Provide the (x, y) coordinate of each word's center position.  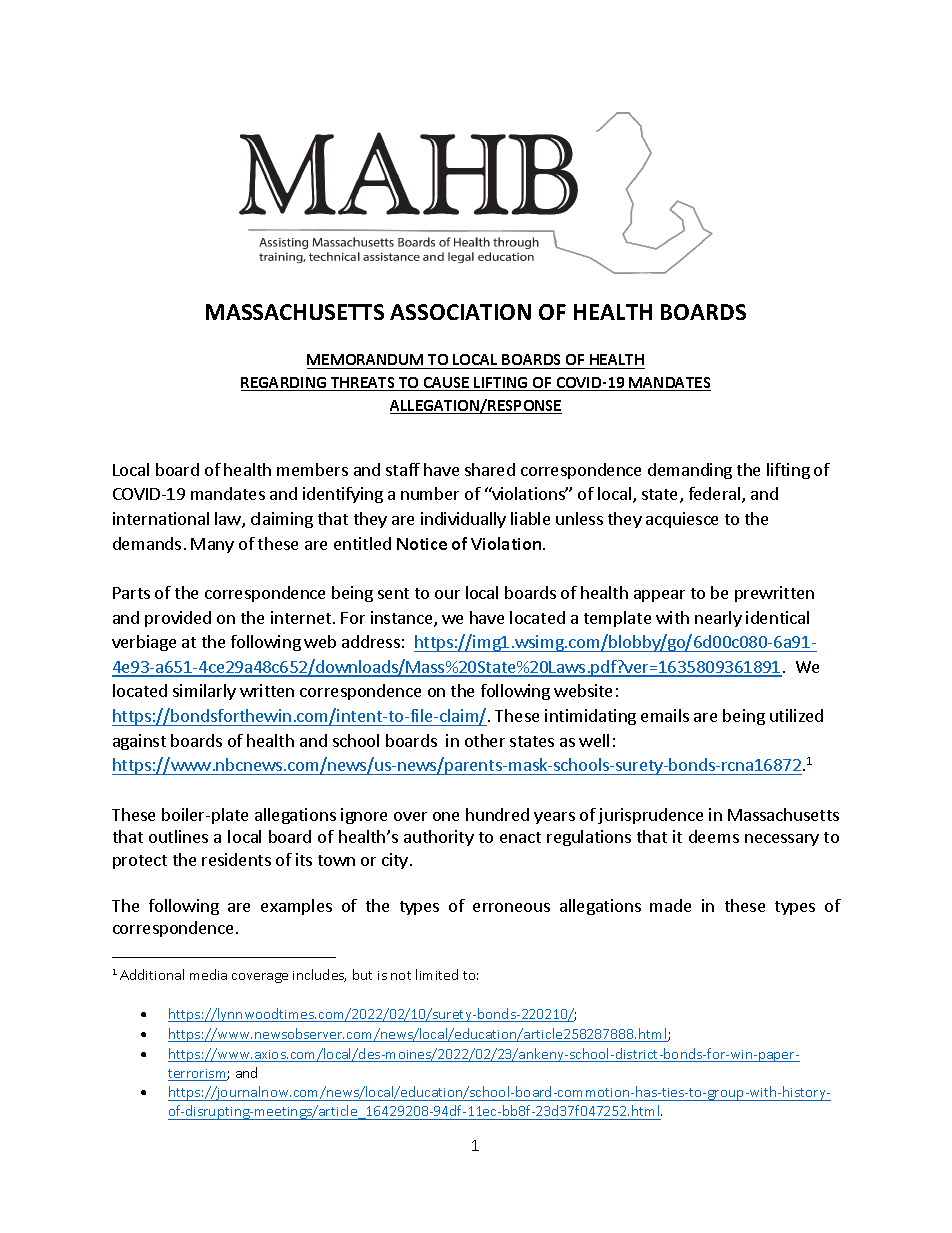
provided (178, 619)
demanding (690, 471)
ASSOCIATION (460, 312)
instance (403, 619)
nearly (718, 619)
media (208, 974)
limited (437, 974)
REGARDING (285, 384)
